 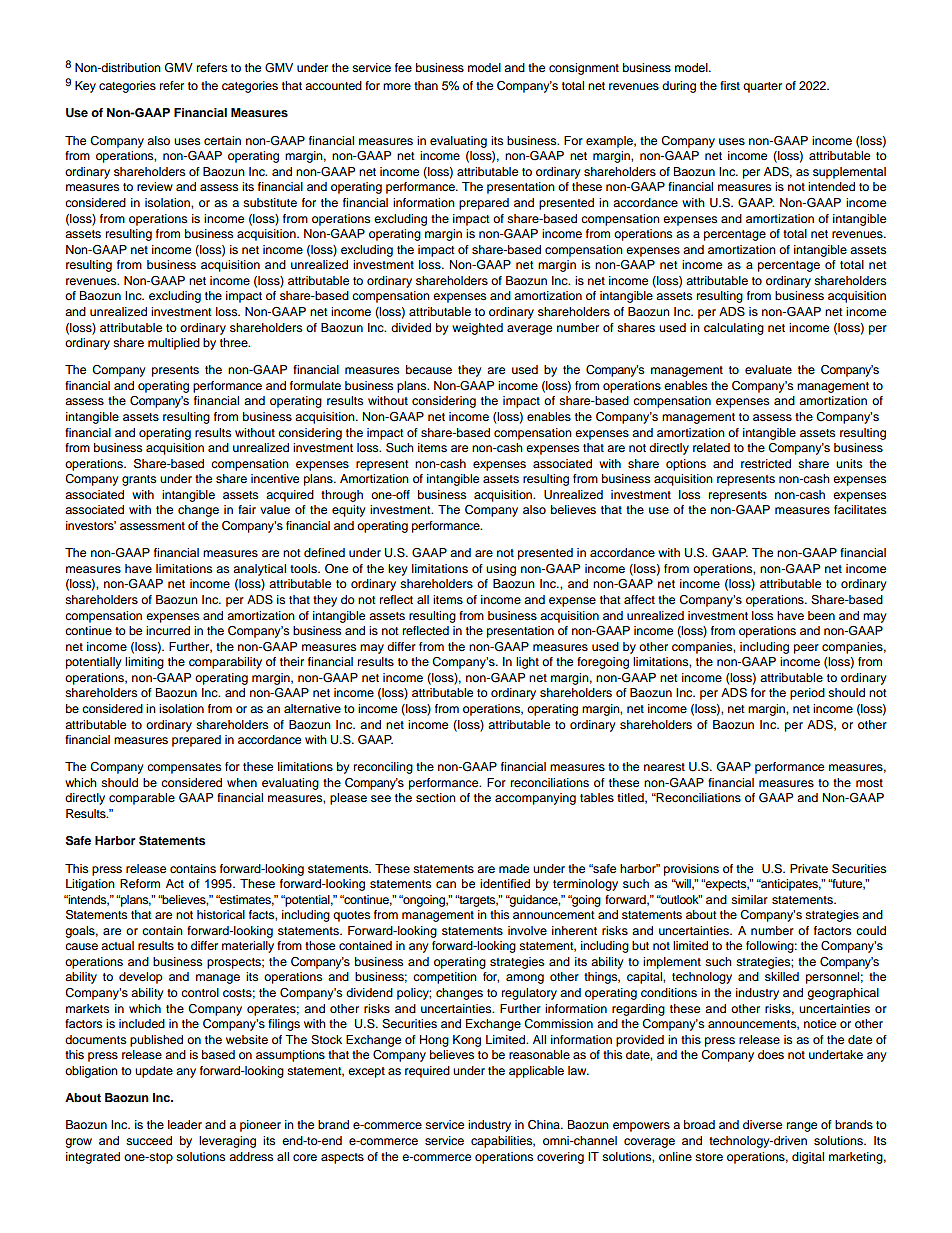 I want to click on most, so click(x=869, y=783).
